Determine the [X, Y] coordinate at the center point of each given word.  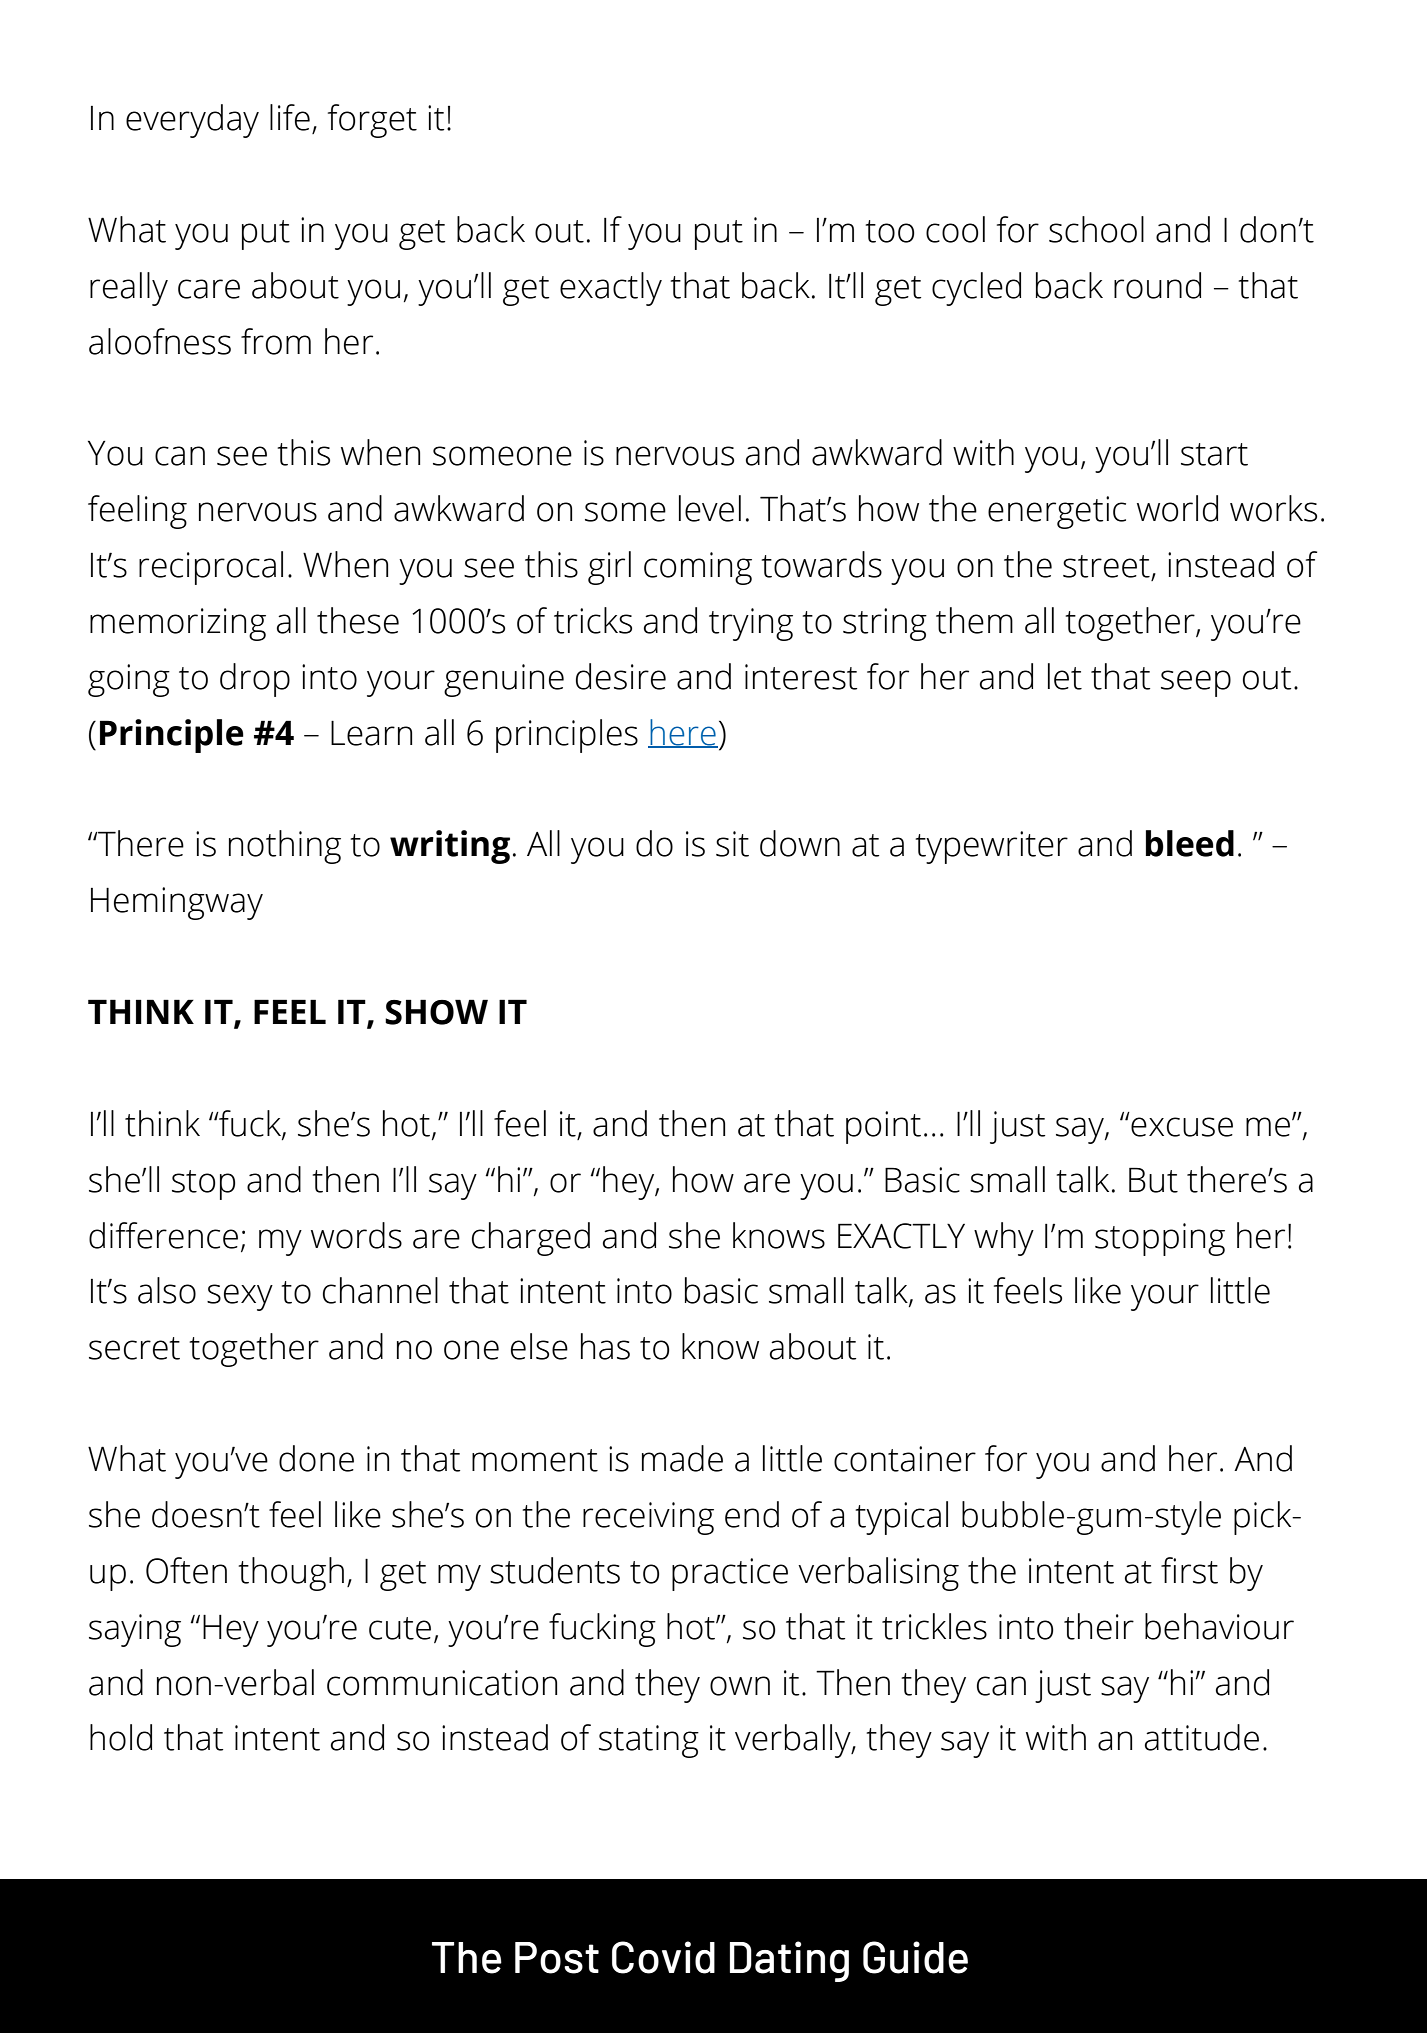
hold [121, 1737]
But [1153, 1180]
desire [621, 676]
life [290, 117]
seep [1196, 683]
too [890, 231]
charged [531, 1239]
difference [163, 1235]
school [1096, 229]
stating [649, 1741]
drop [255, 680]
